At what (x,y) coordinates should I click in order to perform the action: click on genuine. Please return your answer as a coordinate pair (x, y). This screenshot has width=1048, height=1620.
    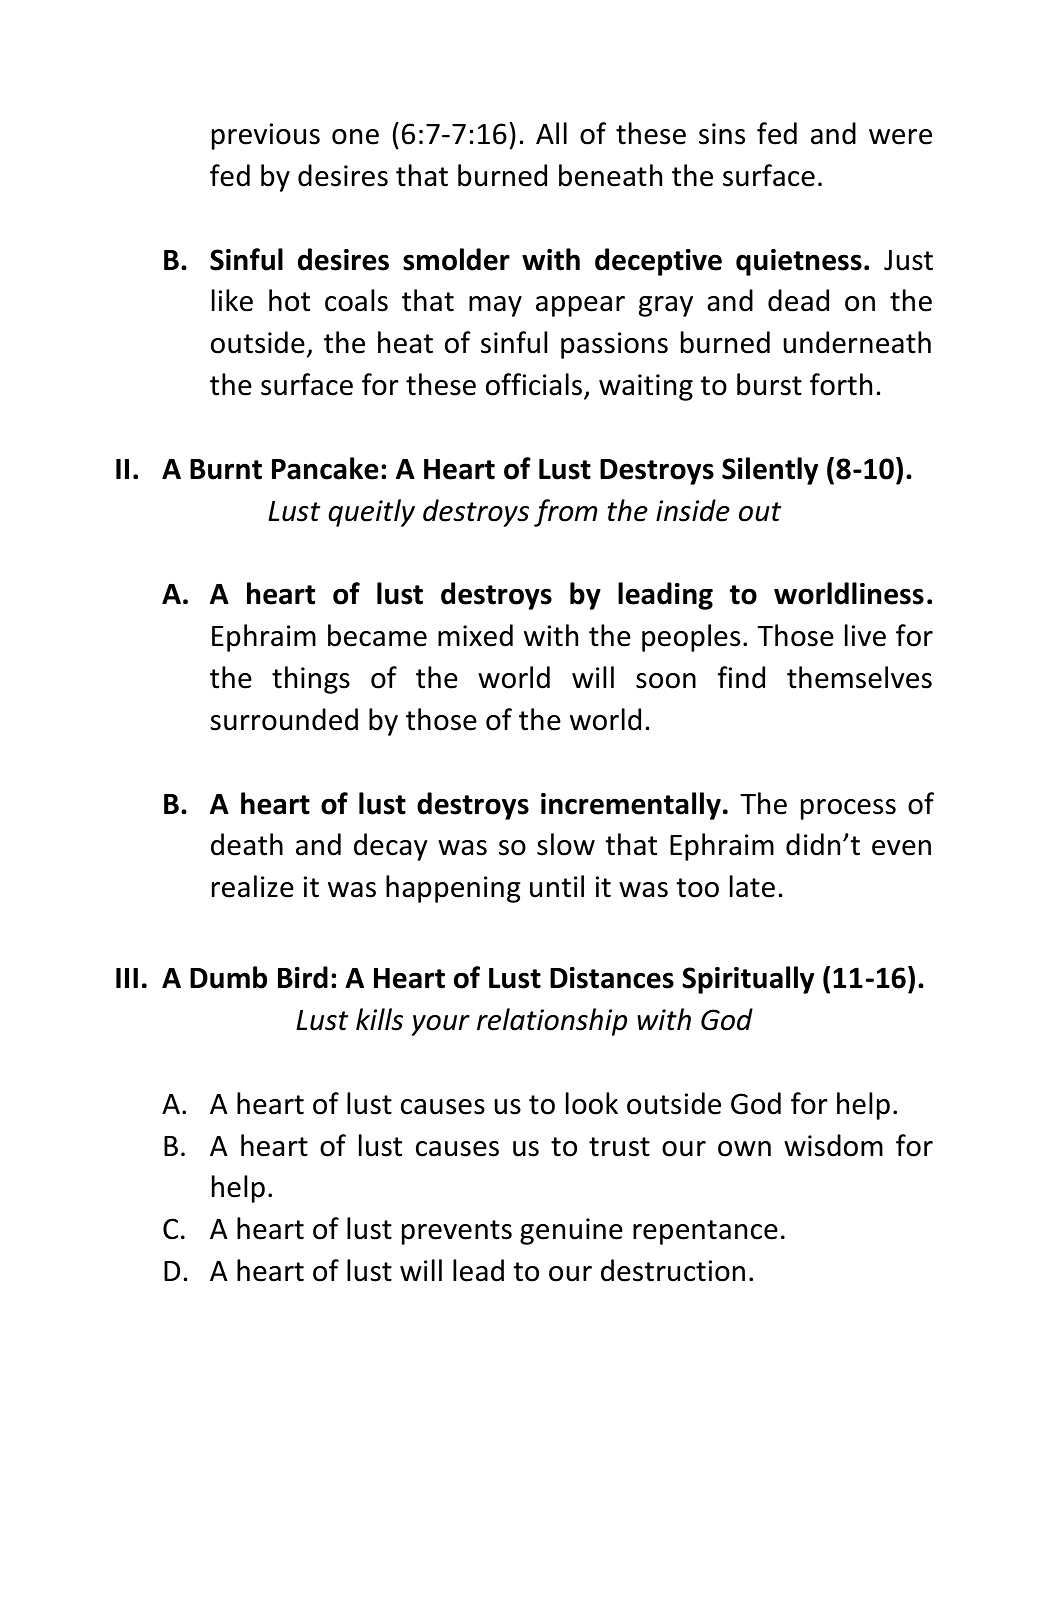
    Looking at the image, I should click on (571, 1231).
